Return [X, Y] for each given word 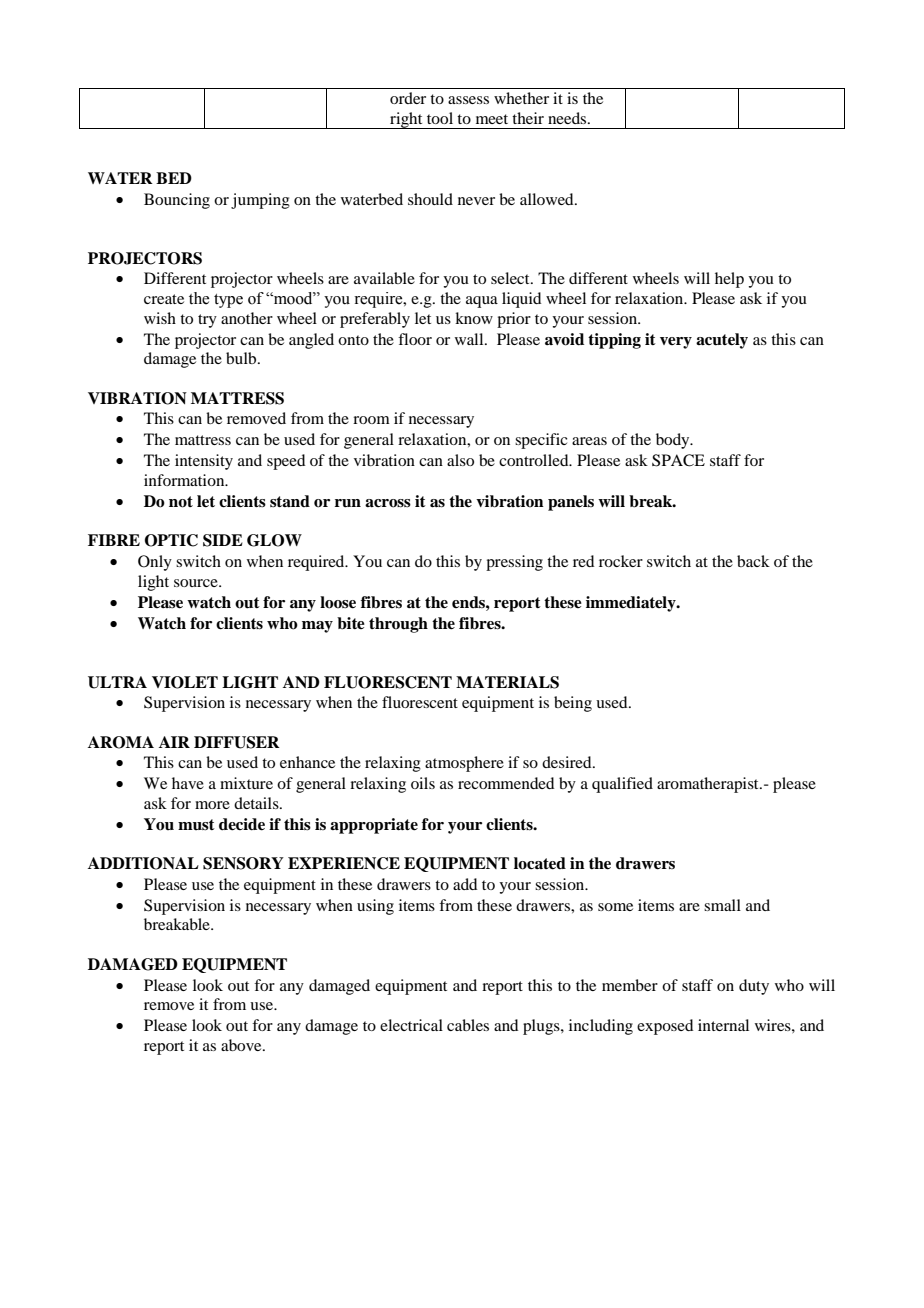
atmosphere [464, 764]
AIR [174, 742]
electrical [411, 1025]
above [242, 1045]
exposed [665, 1027]
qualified [622, 785]
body [674, 441]
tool [440, 118]
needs [568, 118]
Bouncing [177, 201]
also [460, 460]
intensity [204, 462]
